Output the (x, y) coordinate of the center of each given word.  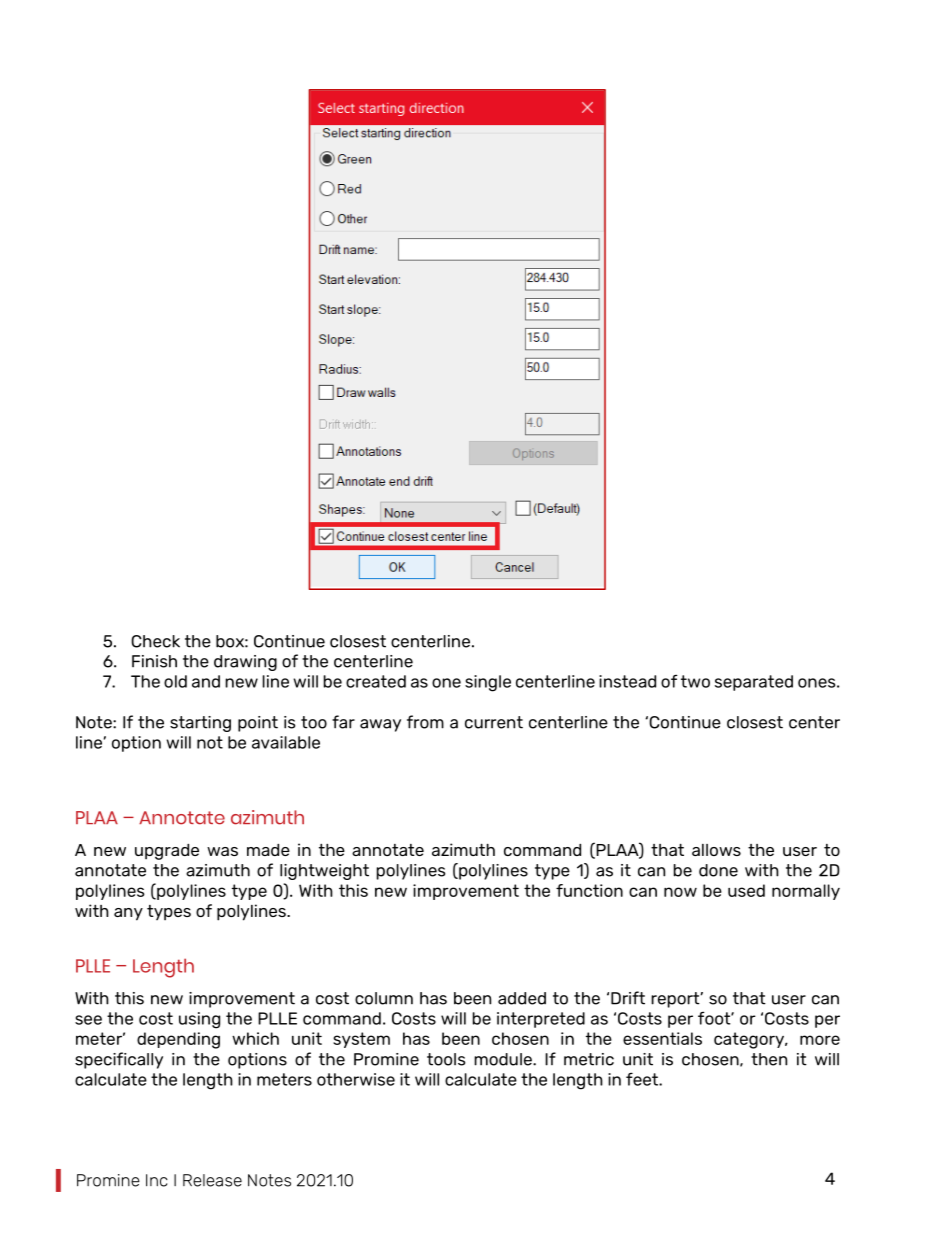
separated (754, 683)
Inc (157, 1180)
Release (212, 1180)
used (746, 890)
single (488, 683)
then (769, 1059)
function (589, 890)
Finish (154, 661)
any (128, 914)
